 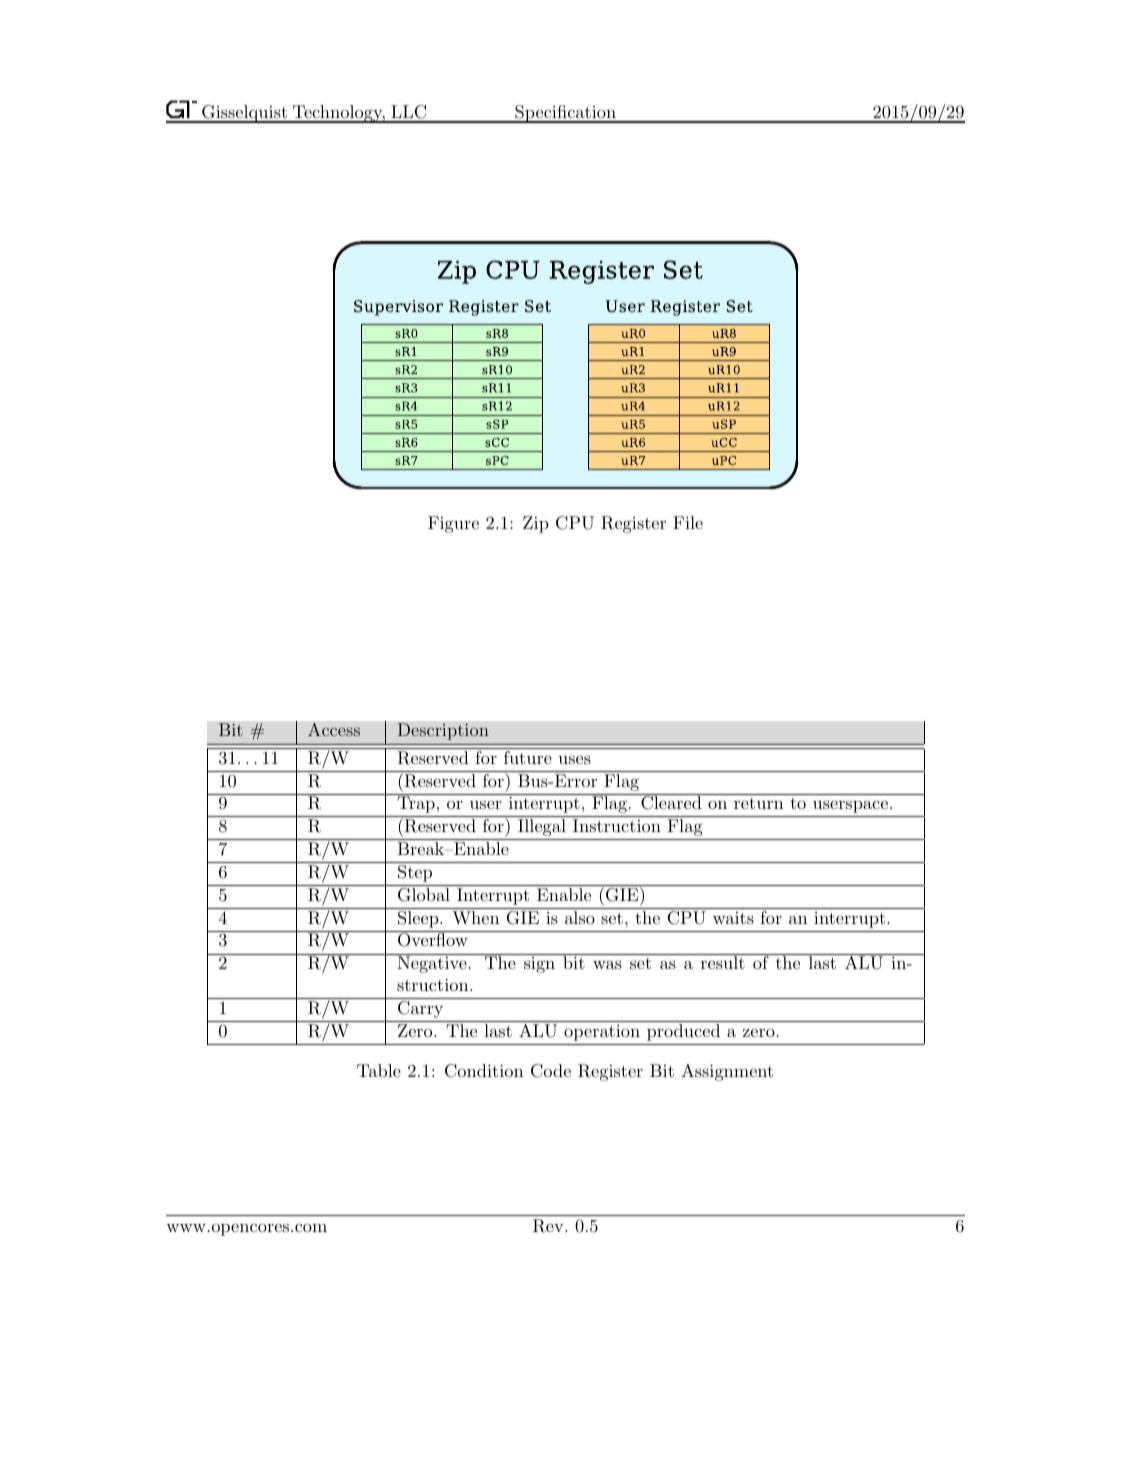 What do you see at coordinates (443, 731) in the screenshot?
I see `Description` at bounding box center [443, 731].
